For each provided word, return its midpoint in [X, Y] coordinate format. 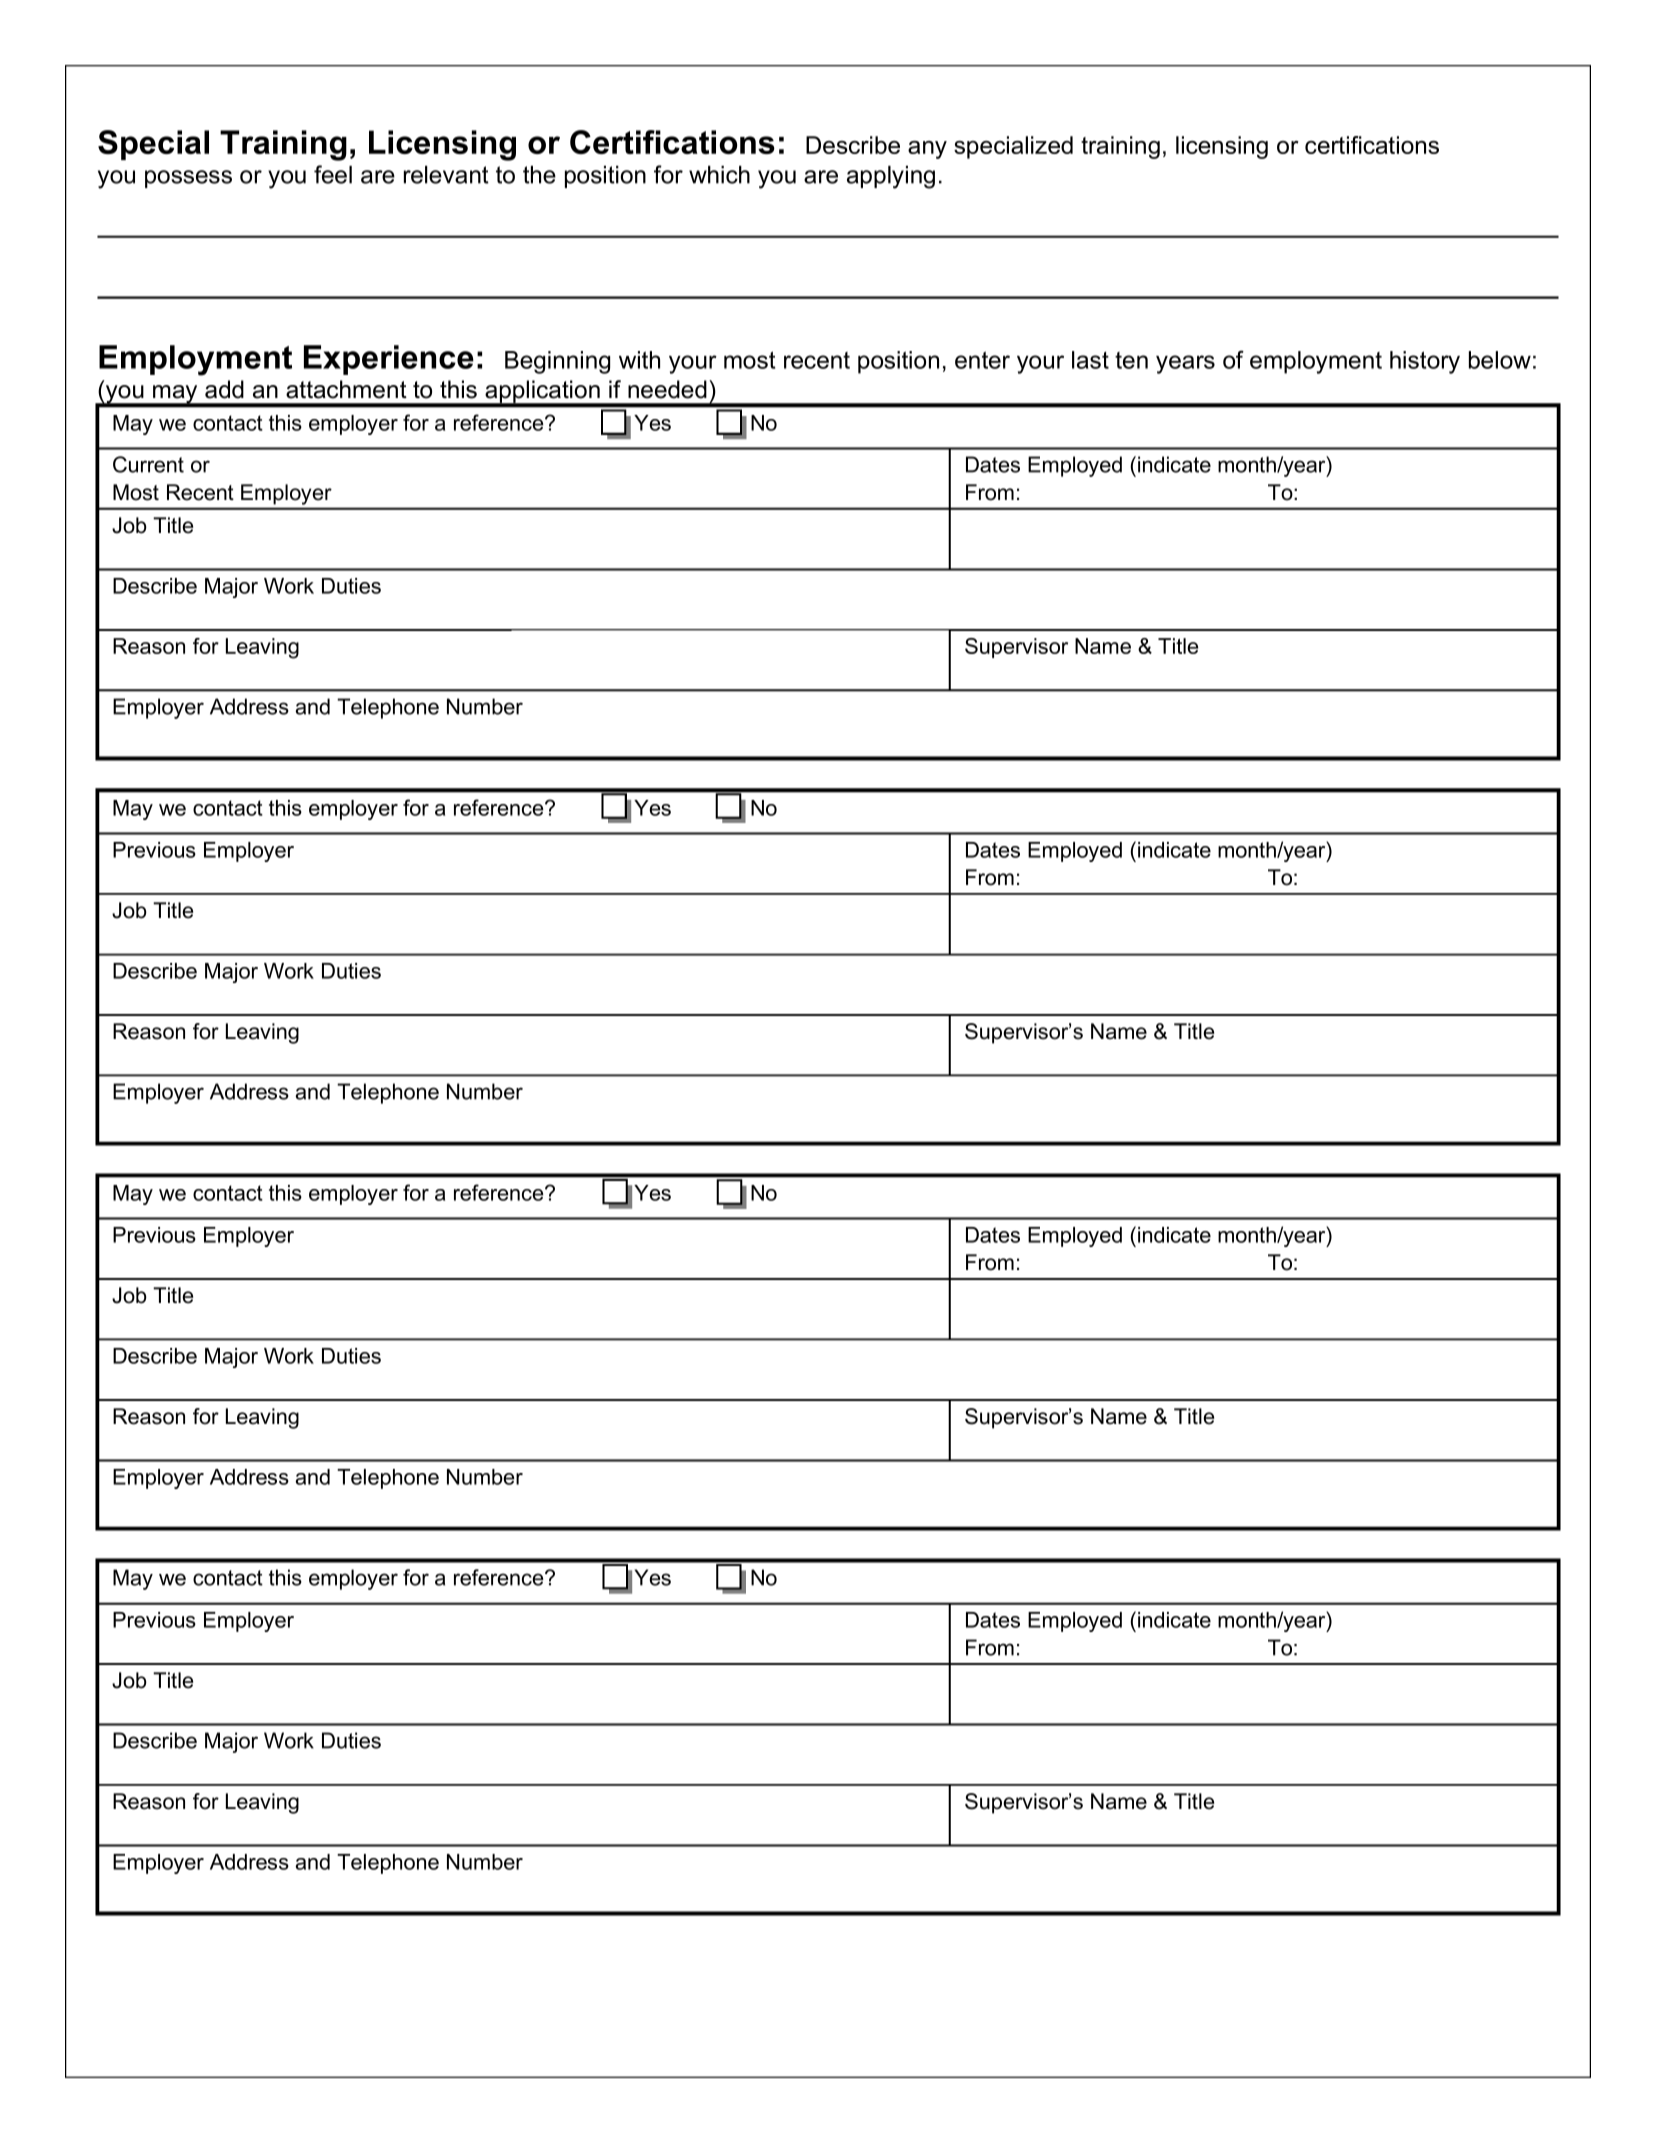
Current [148, 464]
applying [891, 177]
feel [333, 174]
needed [667, 389]
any [927, 150]
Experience [389, 360]
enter [982, 360]
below [1500, 360]
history [1425, 362]
